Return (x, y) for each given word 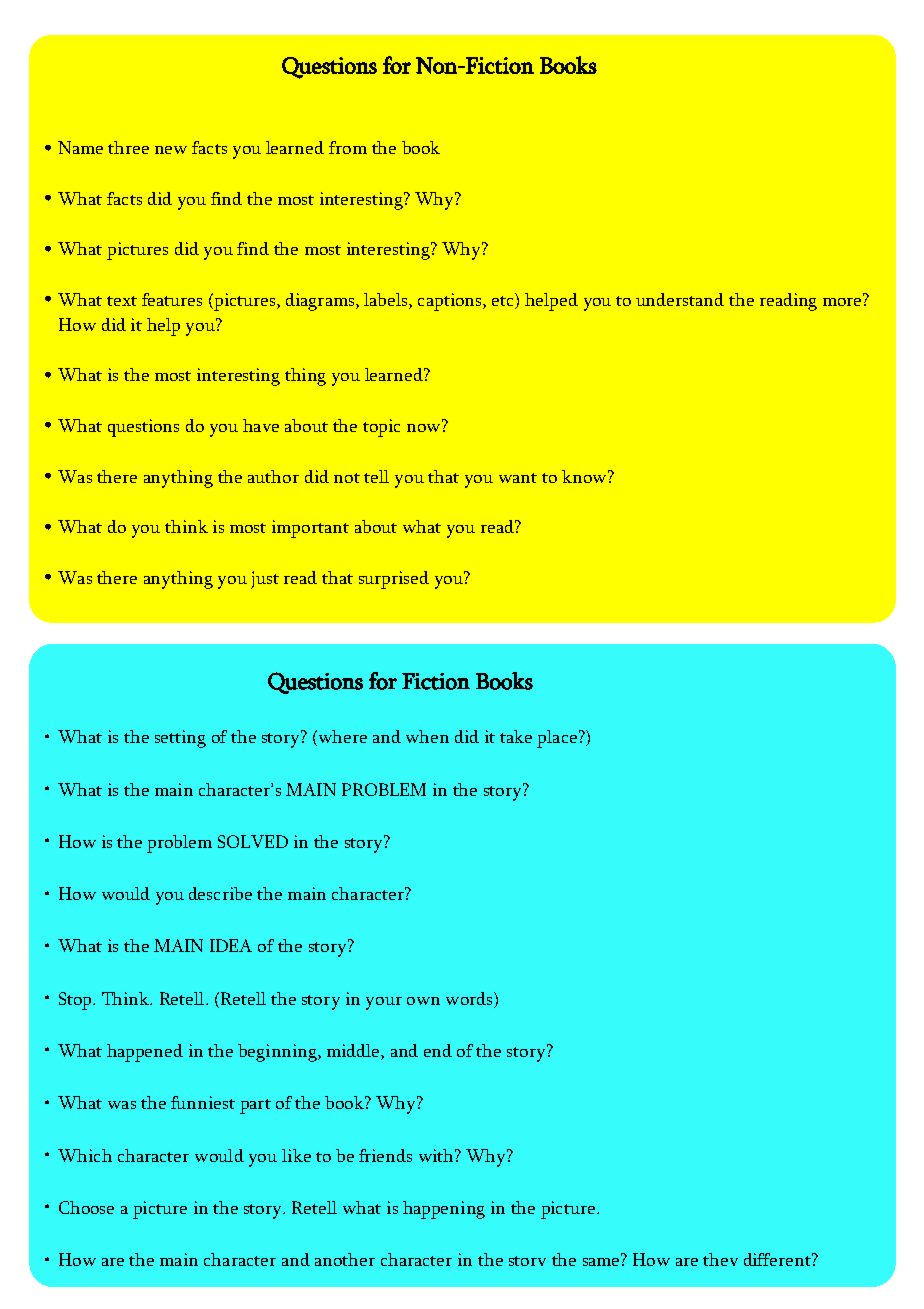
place (557, 739)
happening (444, 1210)
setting (180, 739)
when (427, 736)
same (602, 1260)
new (171, 150)
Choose (86, 1207)
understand (680, 299)
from (348, 147)
